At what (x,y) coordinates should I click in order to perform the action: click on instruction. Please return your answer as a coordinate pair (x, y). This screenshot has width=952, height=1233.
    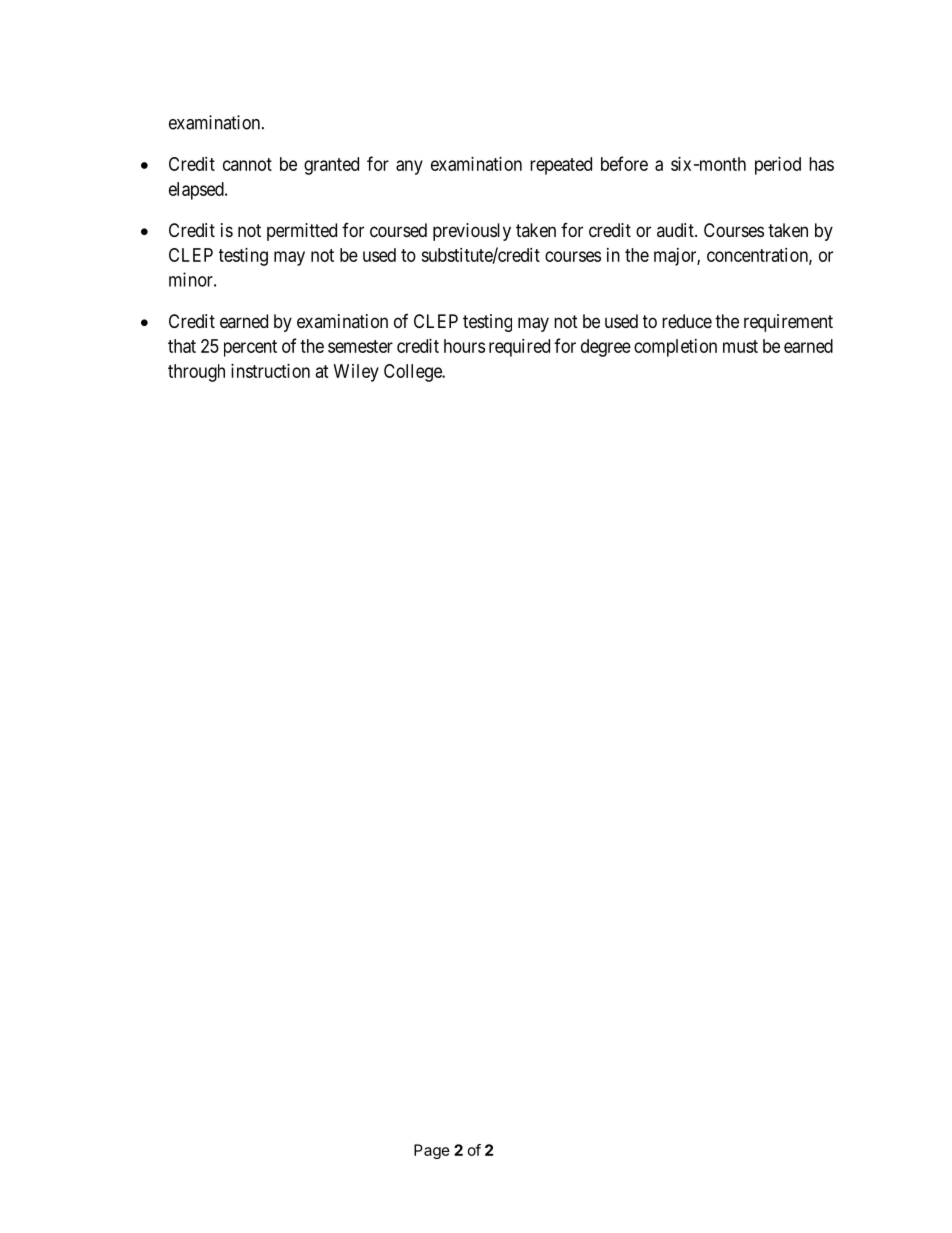
    Looking at the image, I should click on (270, 371).
